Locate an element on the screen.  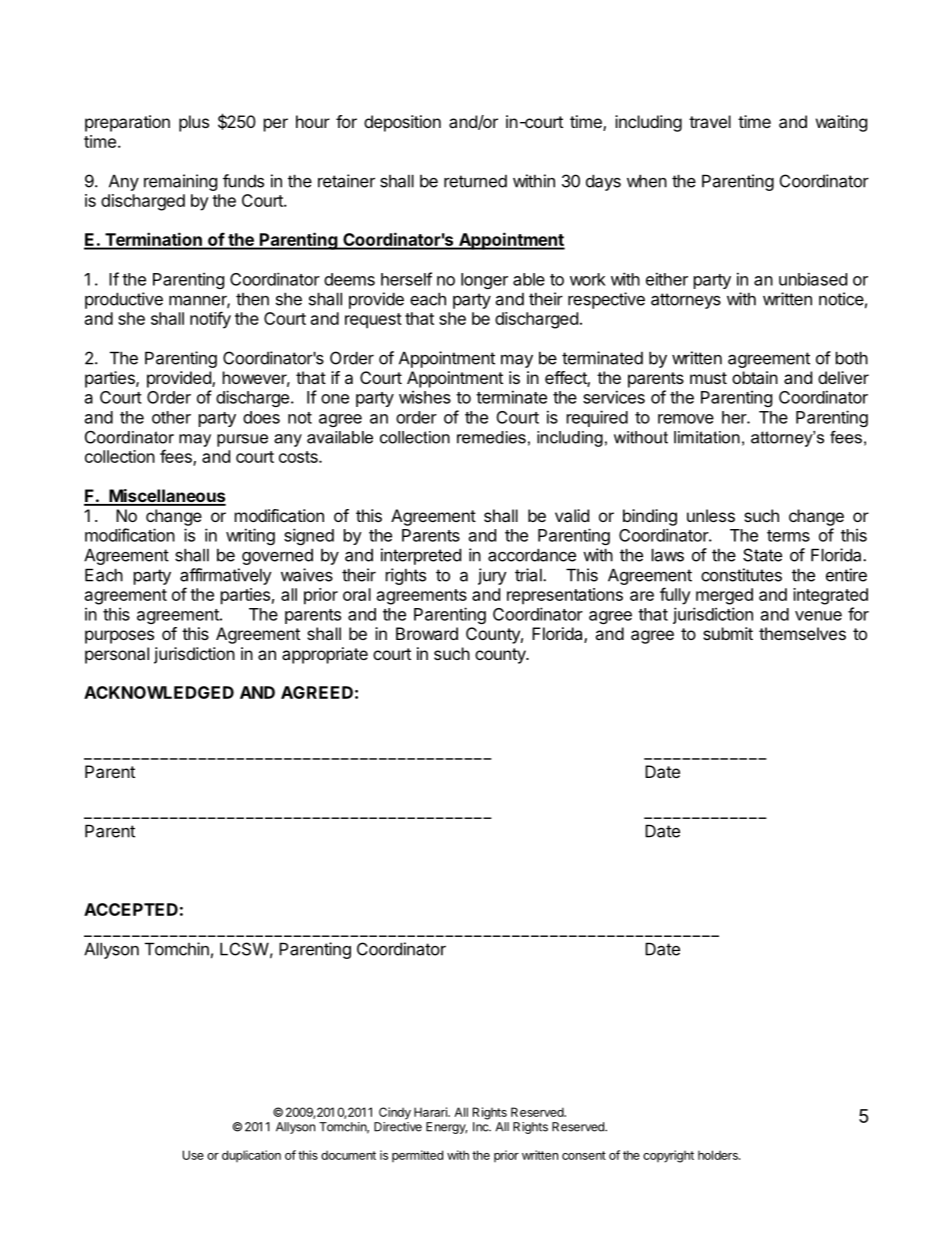
plus is located at coordinates (194, 123).
